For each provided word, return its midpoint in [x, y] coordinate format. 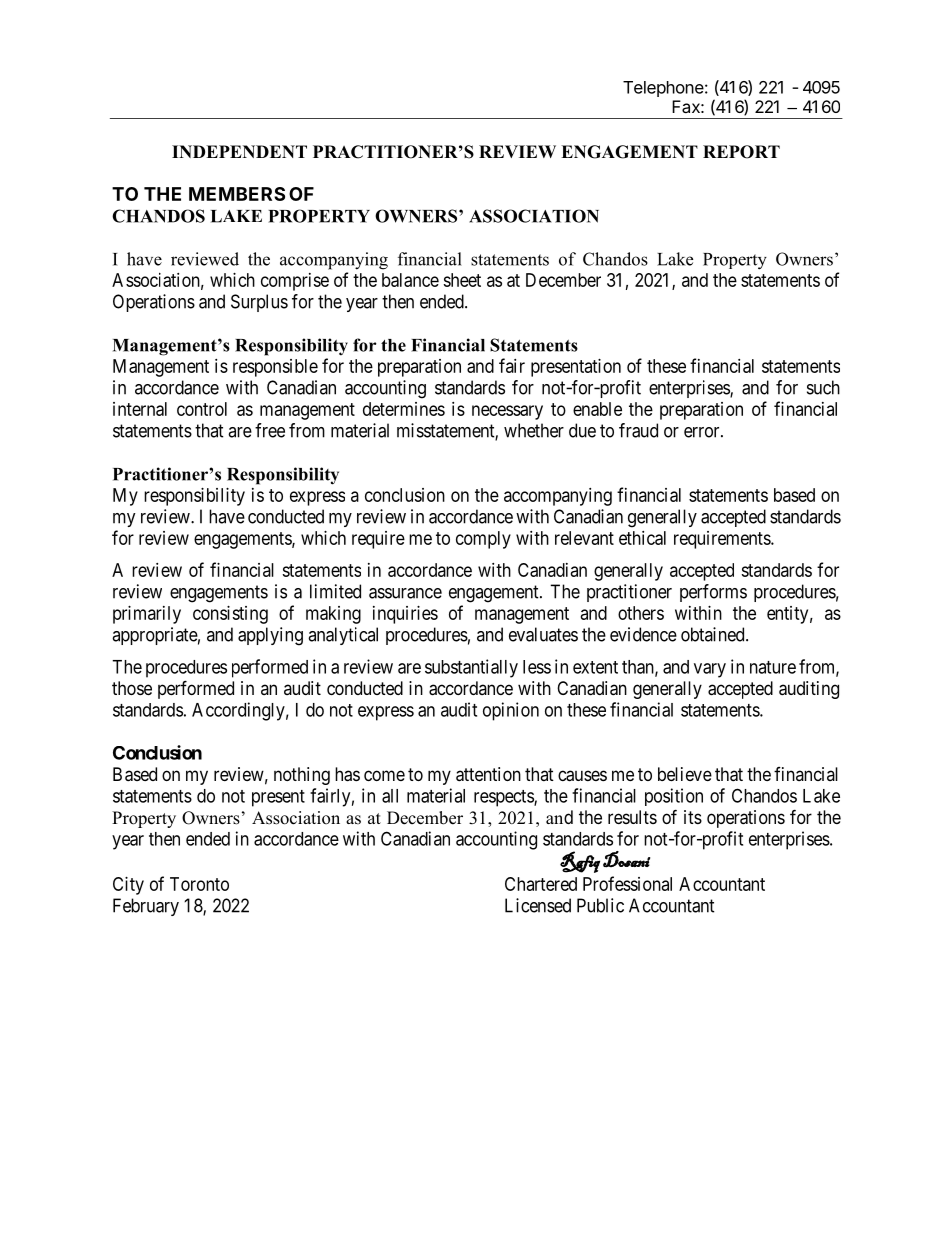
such [823, 387]
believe [685, 774]
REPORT [741, 152]
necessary [507, 412]
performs [713, 593]
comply [483, 540]
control [202, 409]
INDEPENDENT [239, 151]
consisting [230, 615]
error [703, 432]
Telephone [663, 89]
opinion [511, 711]
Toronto [199, 884]
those [132, 688]
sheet [462, 280]
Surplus [259, 303]
